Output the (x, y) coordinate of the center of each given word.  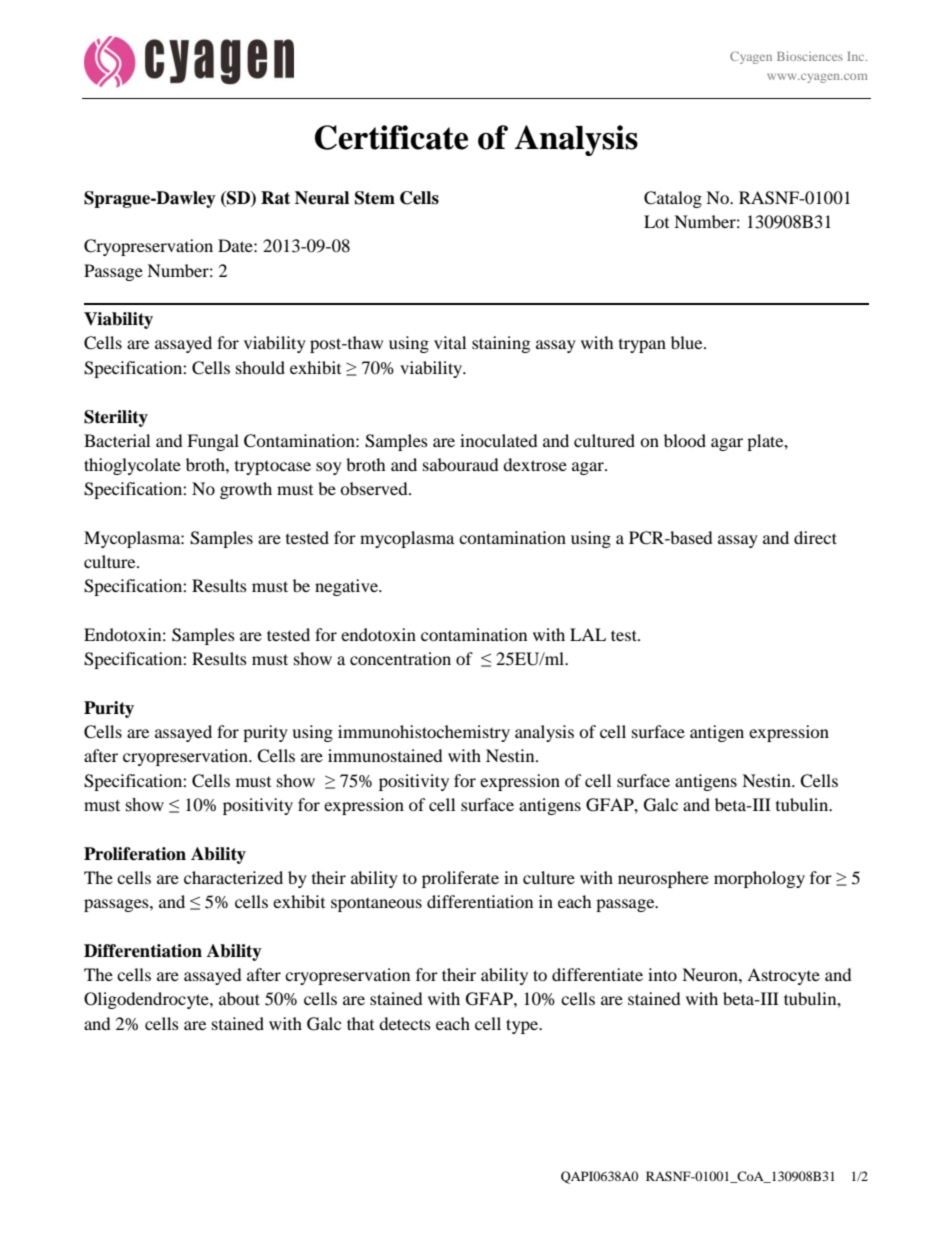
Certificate (391, 137)
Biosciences (810, 56)
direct (815, 537)
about (239, 998)
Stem (375, 198)
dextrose (535, 464)
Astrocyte (783, 976)
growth (246, 490)
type (523, 1026)
